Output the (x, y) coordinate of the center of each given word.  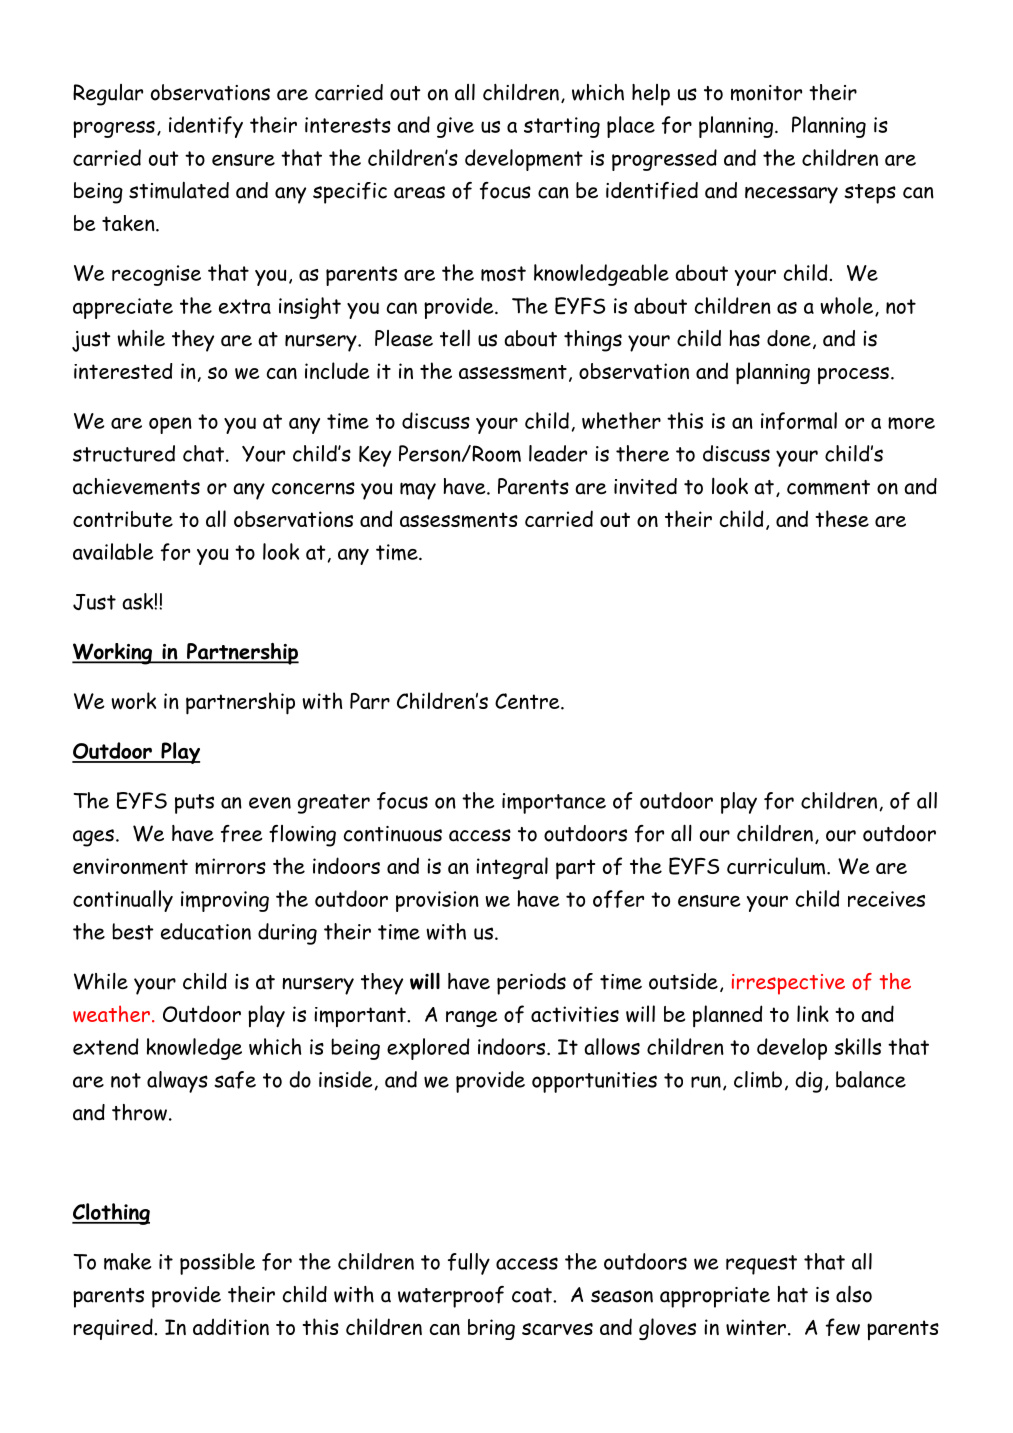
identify (206, 127)
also (854, 1294)
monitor (766, 93)
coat (533, 1295)
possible (217, 1264)
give (455, 127)
